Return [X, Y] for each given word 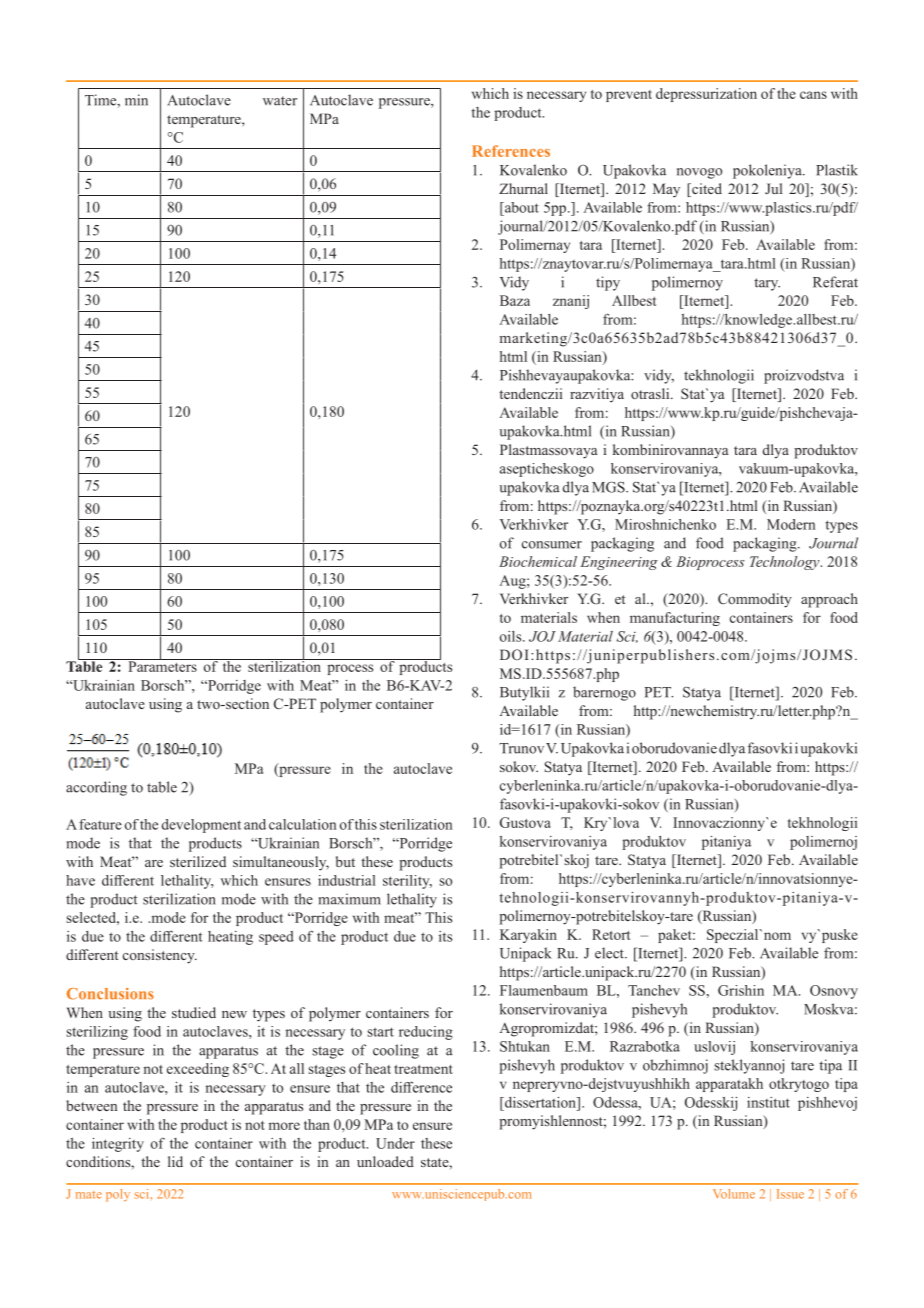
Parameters [162, 665]
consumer [552, 545]
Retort [611, 934]
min [136, 100]
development [201, 826]
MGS [609, 487]
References [511, 151]
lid [175, 1161]
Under [395, 1143]
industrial [347, 880]
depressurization [706, 95]
